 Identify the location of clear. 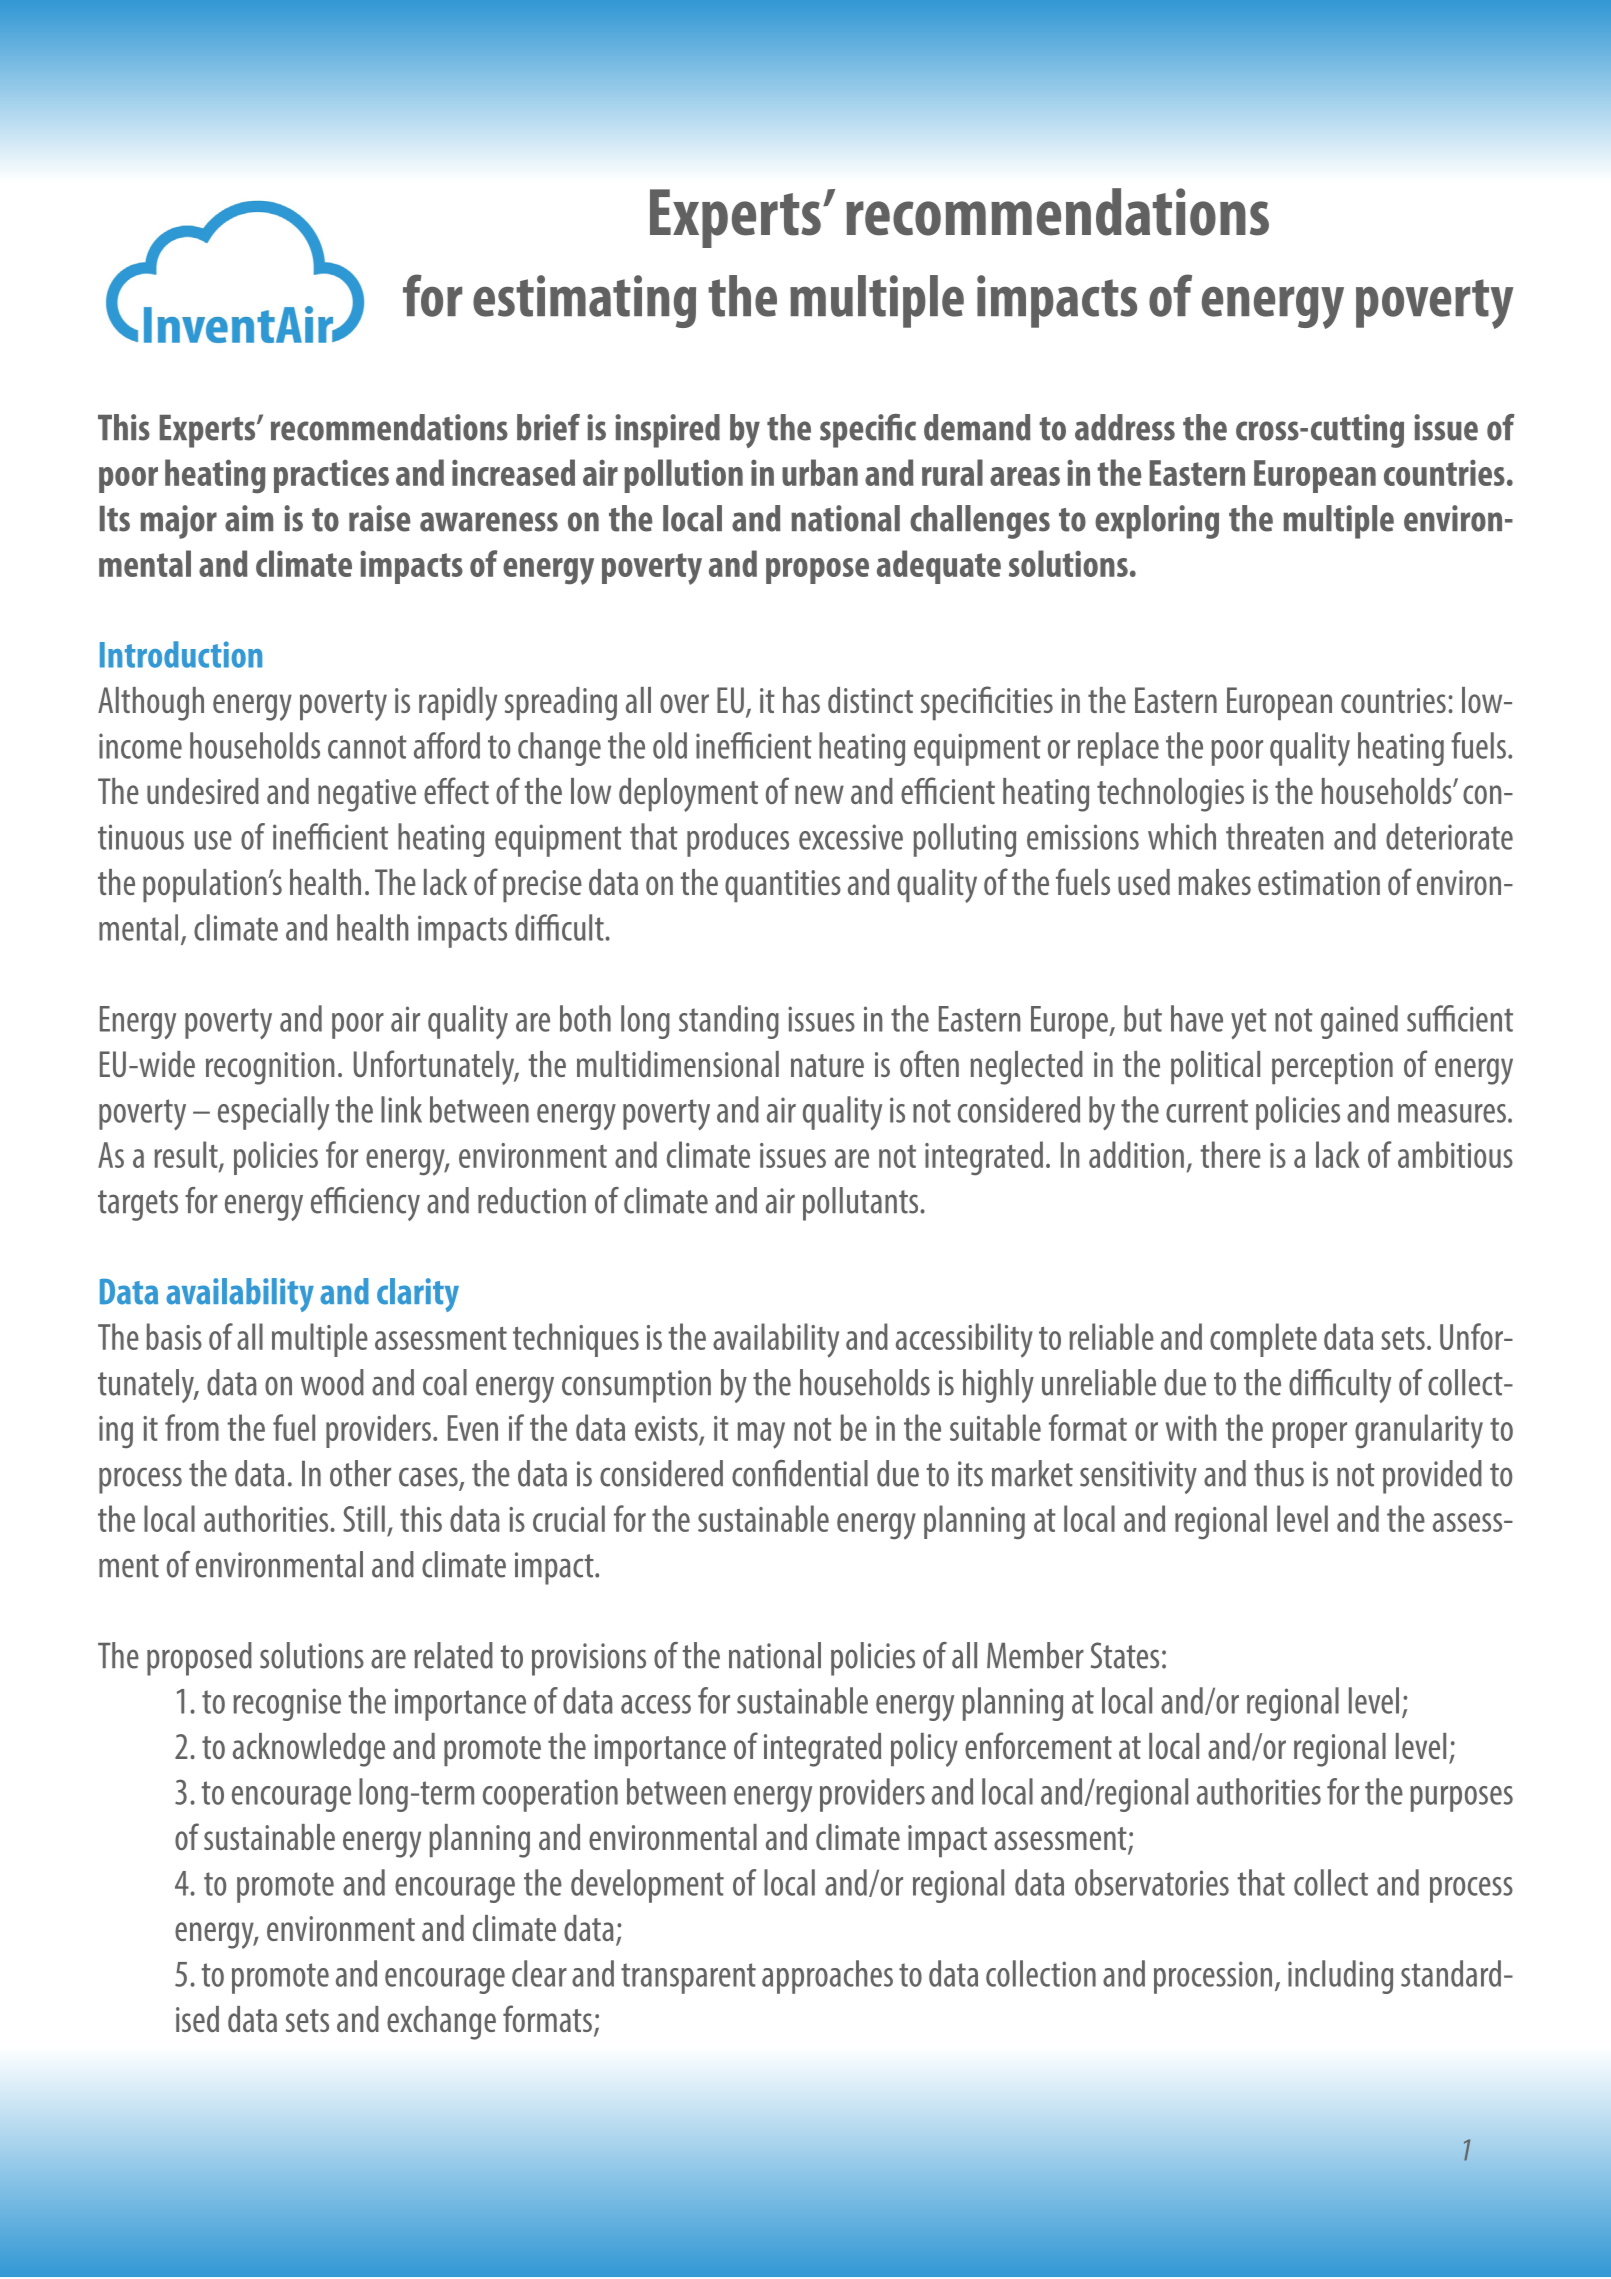
(539, 1973).
